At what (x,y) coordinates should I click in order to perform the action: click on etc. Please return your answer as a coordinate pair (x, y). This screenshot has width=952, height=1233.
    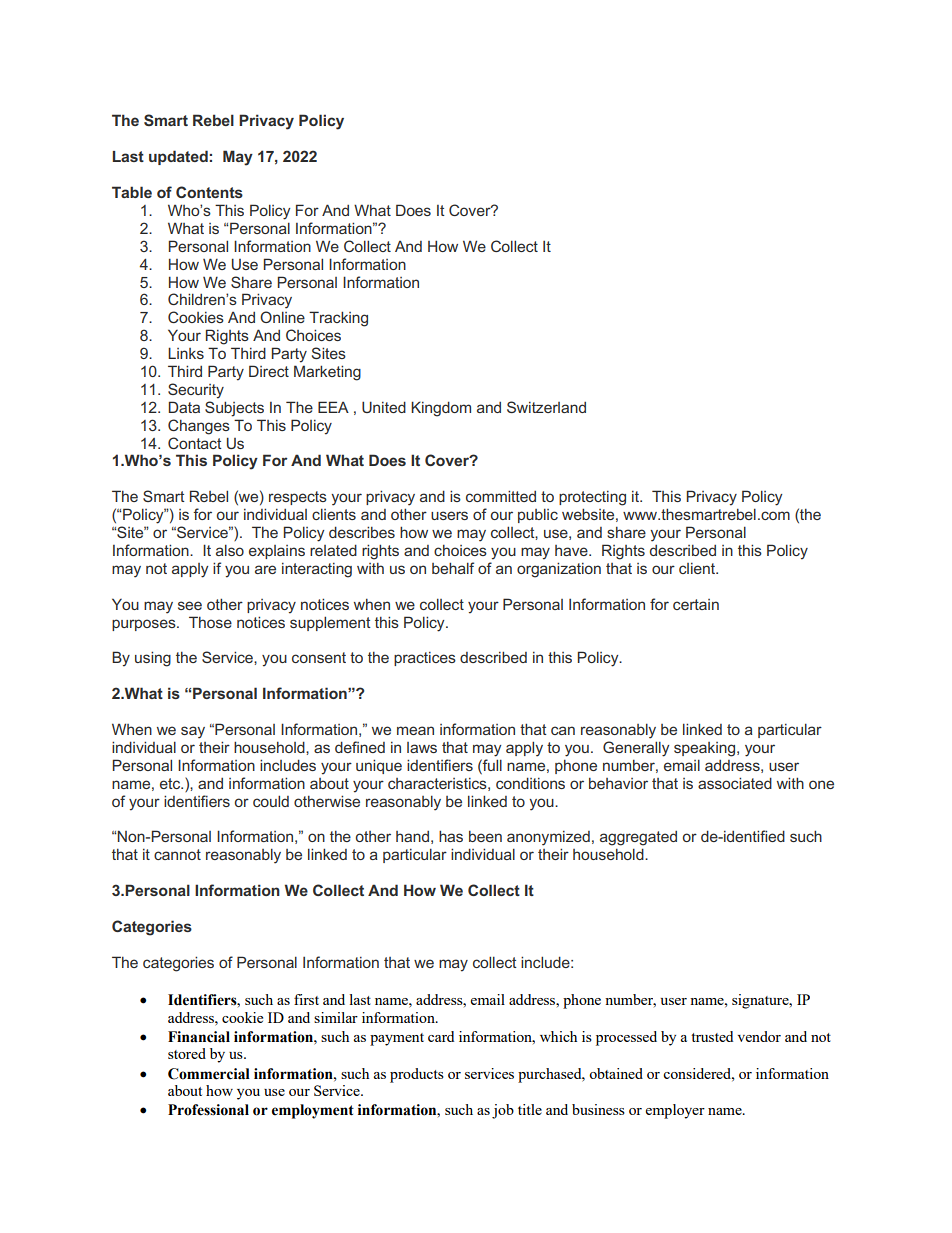
    Looking at the image, I should click on (171, 783).
